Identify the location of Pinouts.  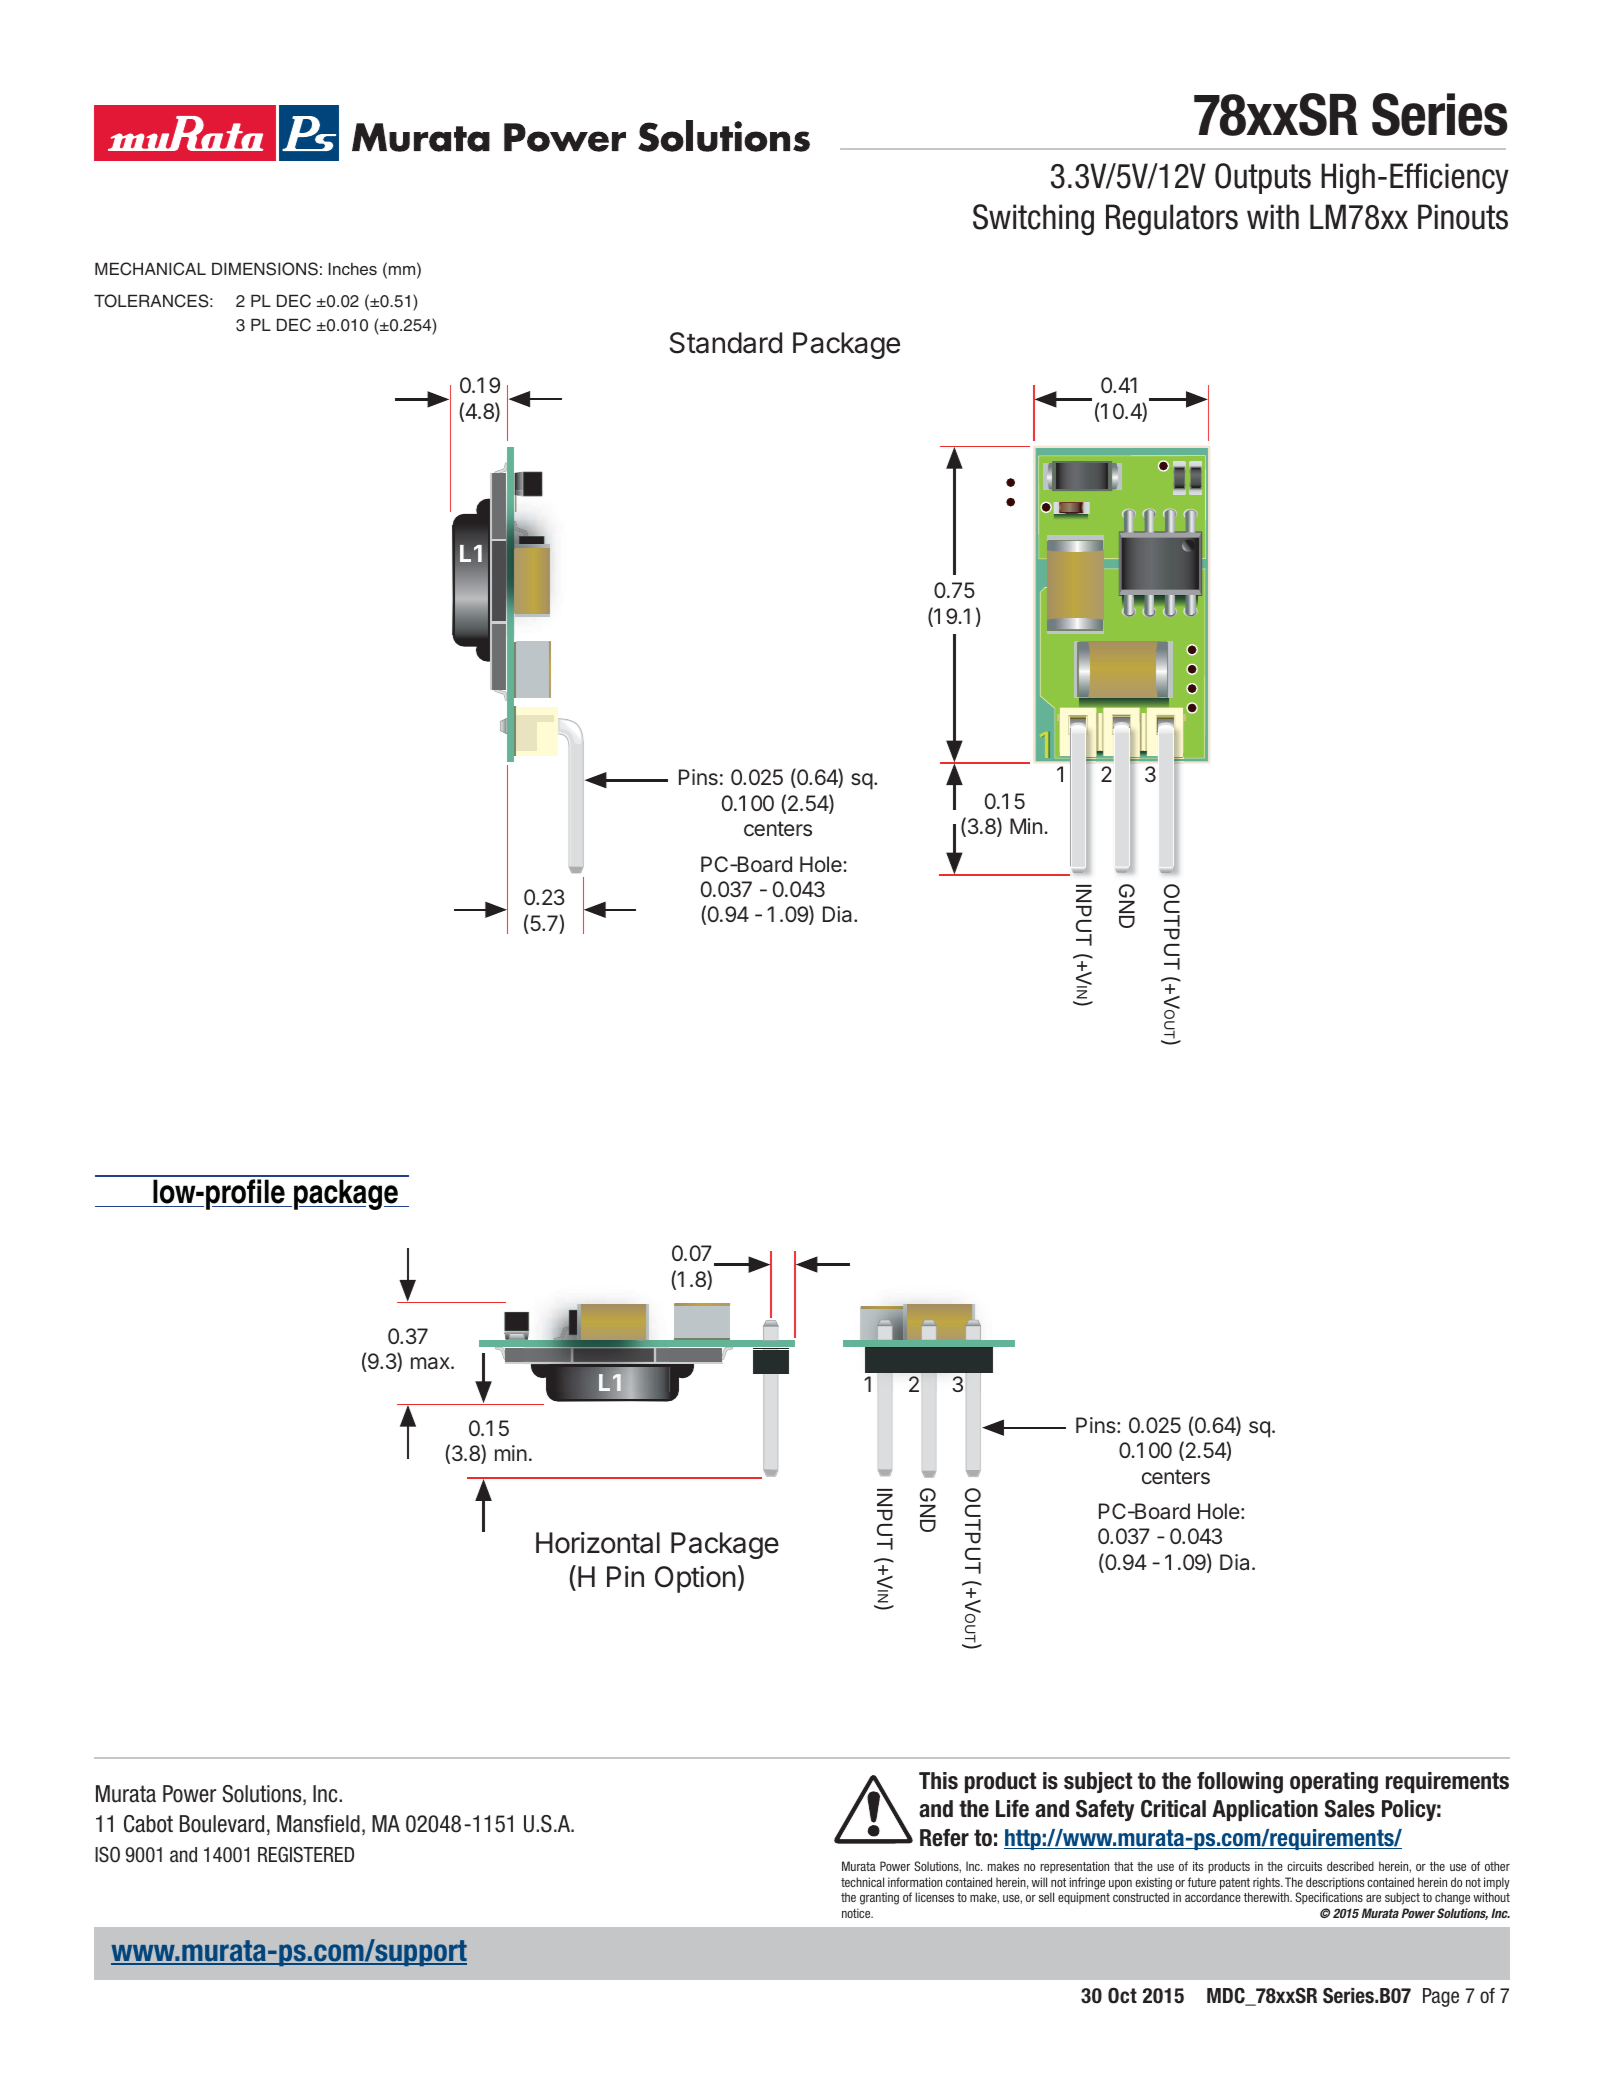
(1463, 217).
